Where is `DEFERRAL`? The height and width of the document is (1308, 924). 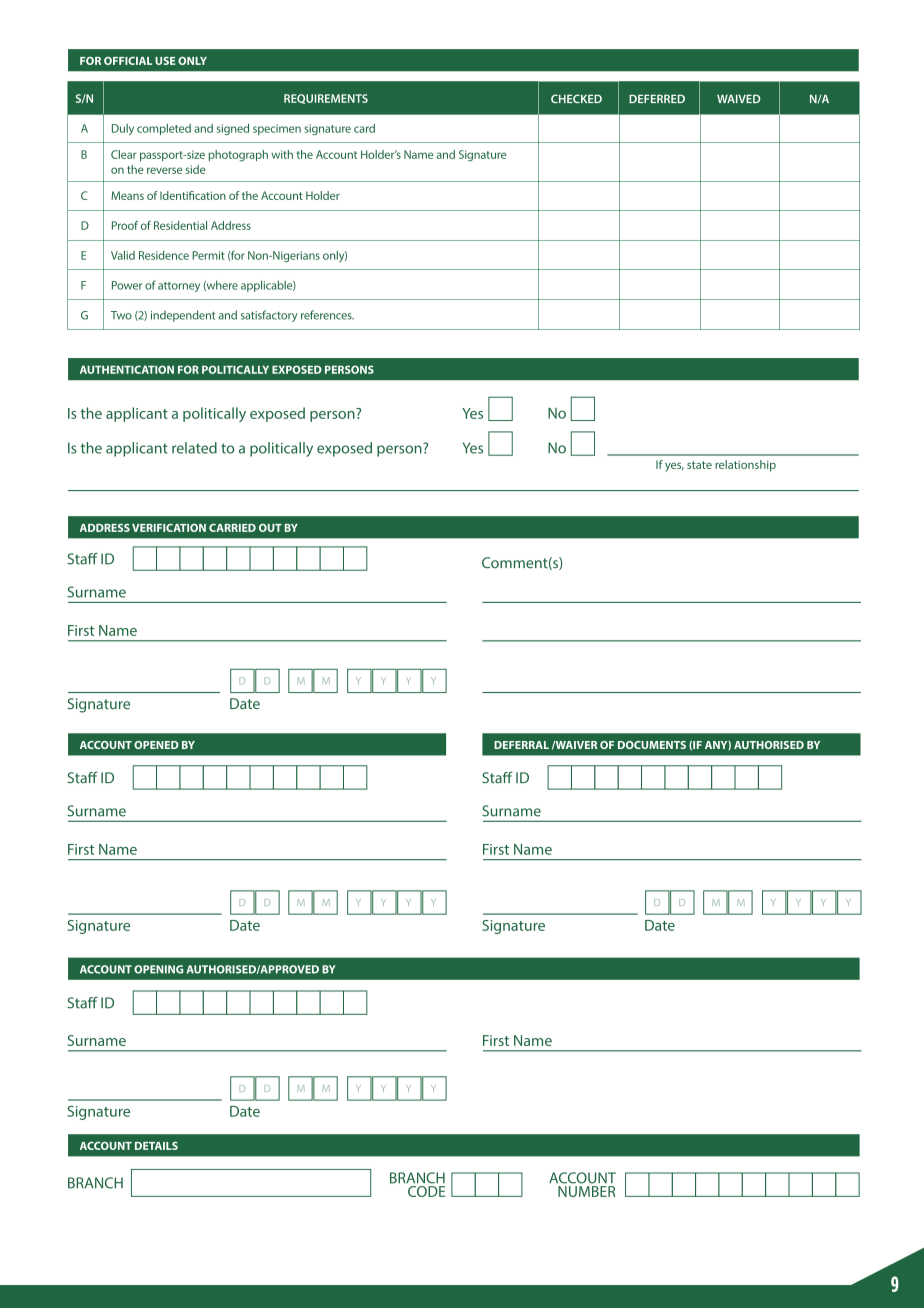 DEFERRAL is located at coordinates (521, 745).
